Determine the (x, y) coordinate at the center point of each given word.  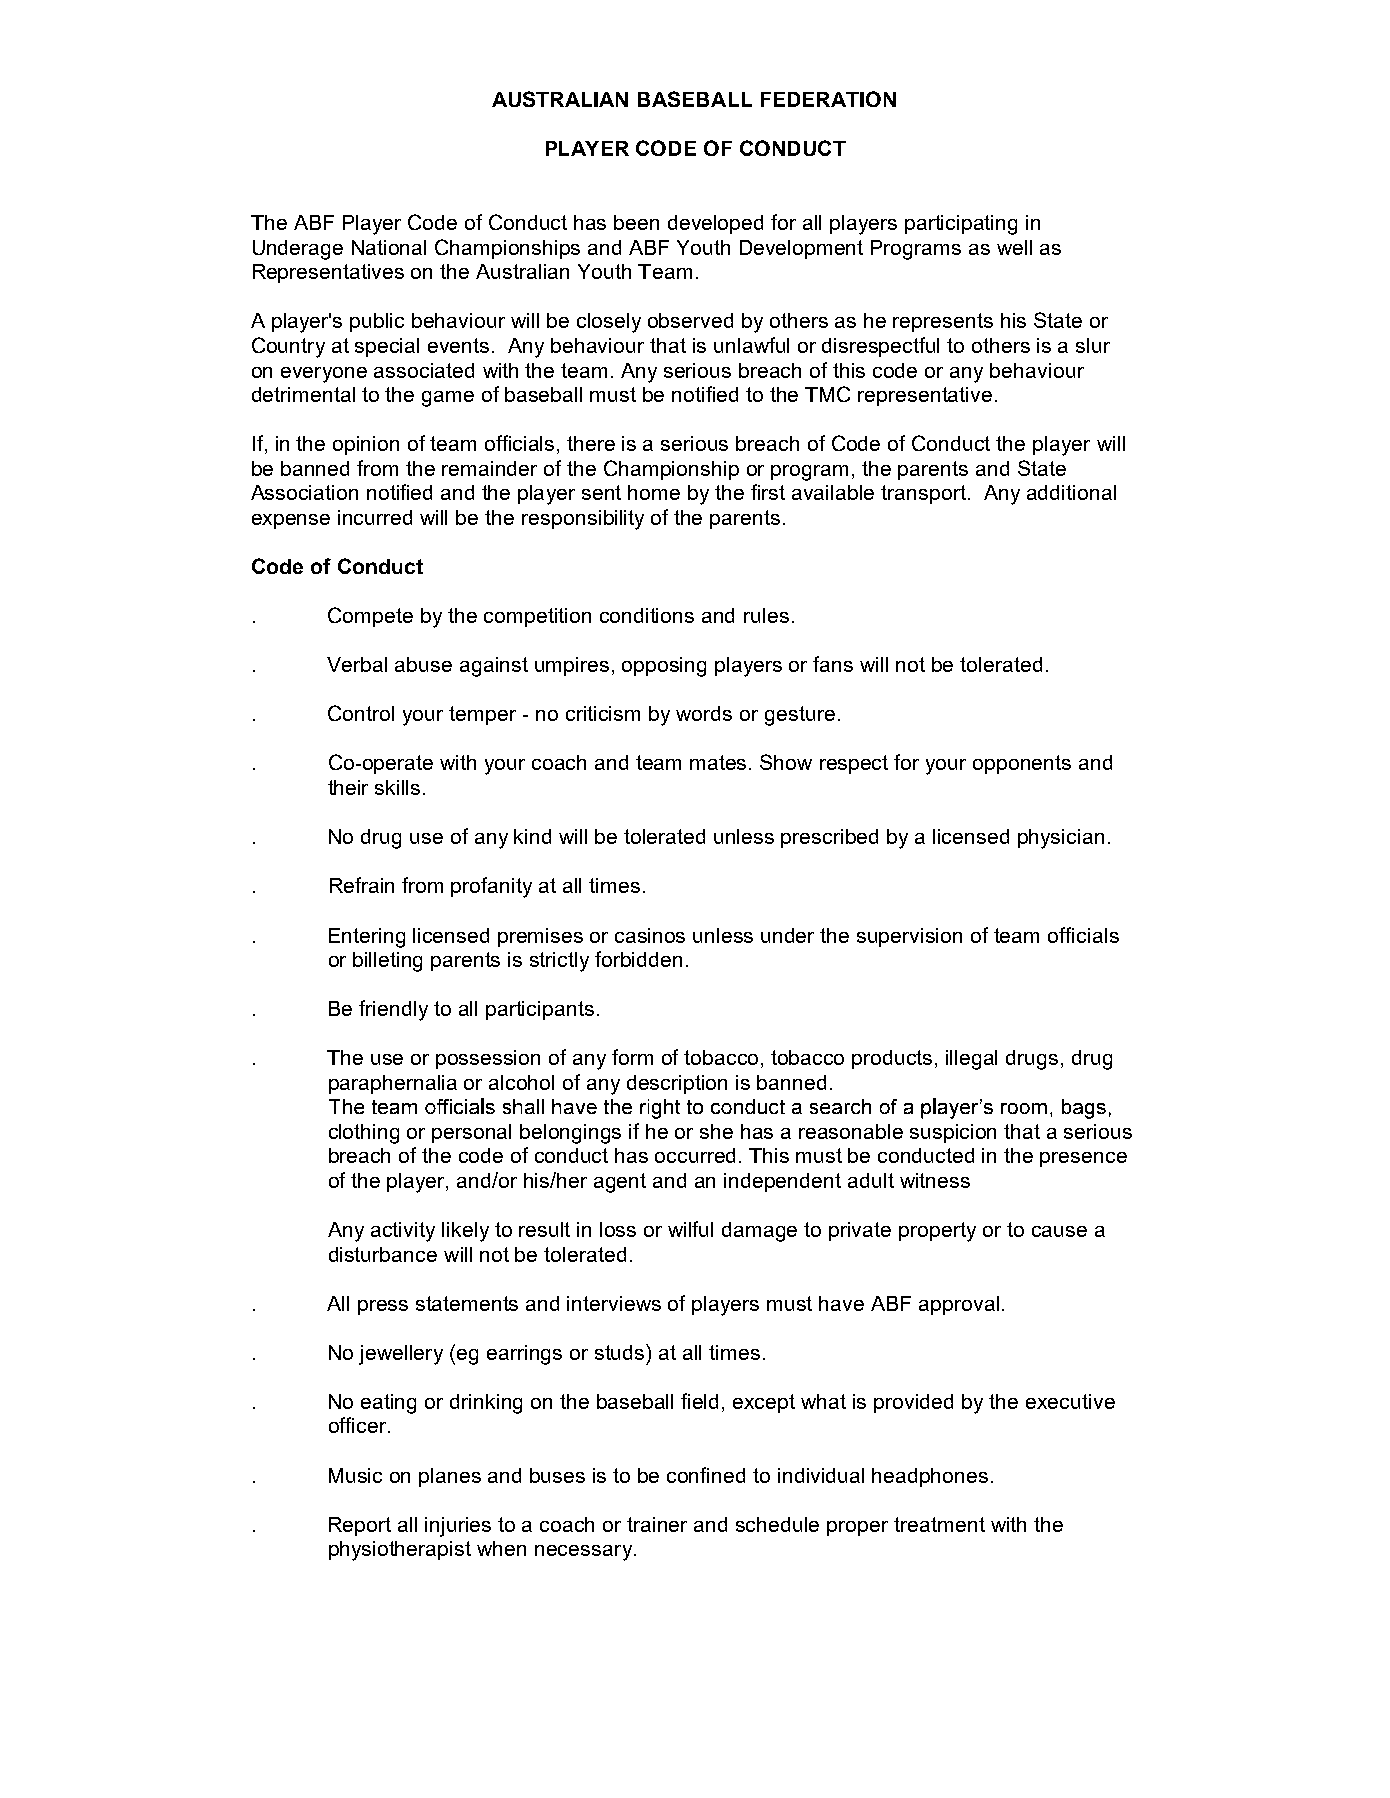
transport (923, 494)
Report (360, 1526)
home (654, 492)
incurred (375, 517)
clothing (364, 1134)
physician (1061, 839)
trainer (657, 1524)
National (389, 247)
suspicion (953, 1133)
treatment (939, 1524)
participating (961, 225)
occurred (695, 1155)
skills (397, 787)
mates (720, 762)
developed (715, 224)
